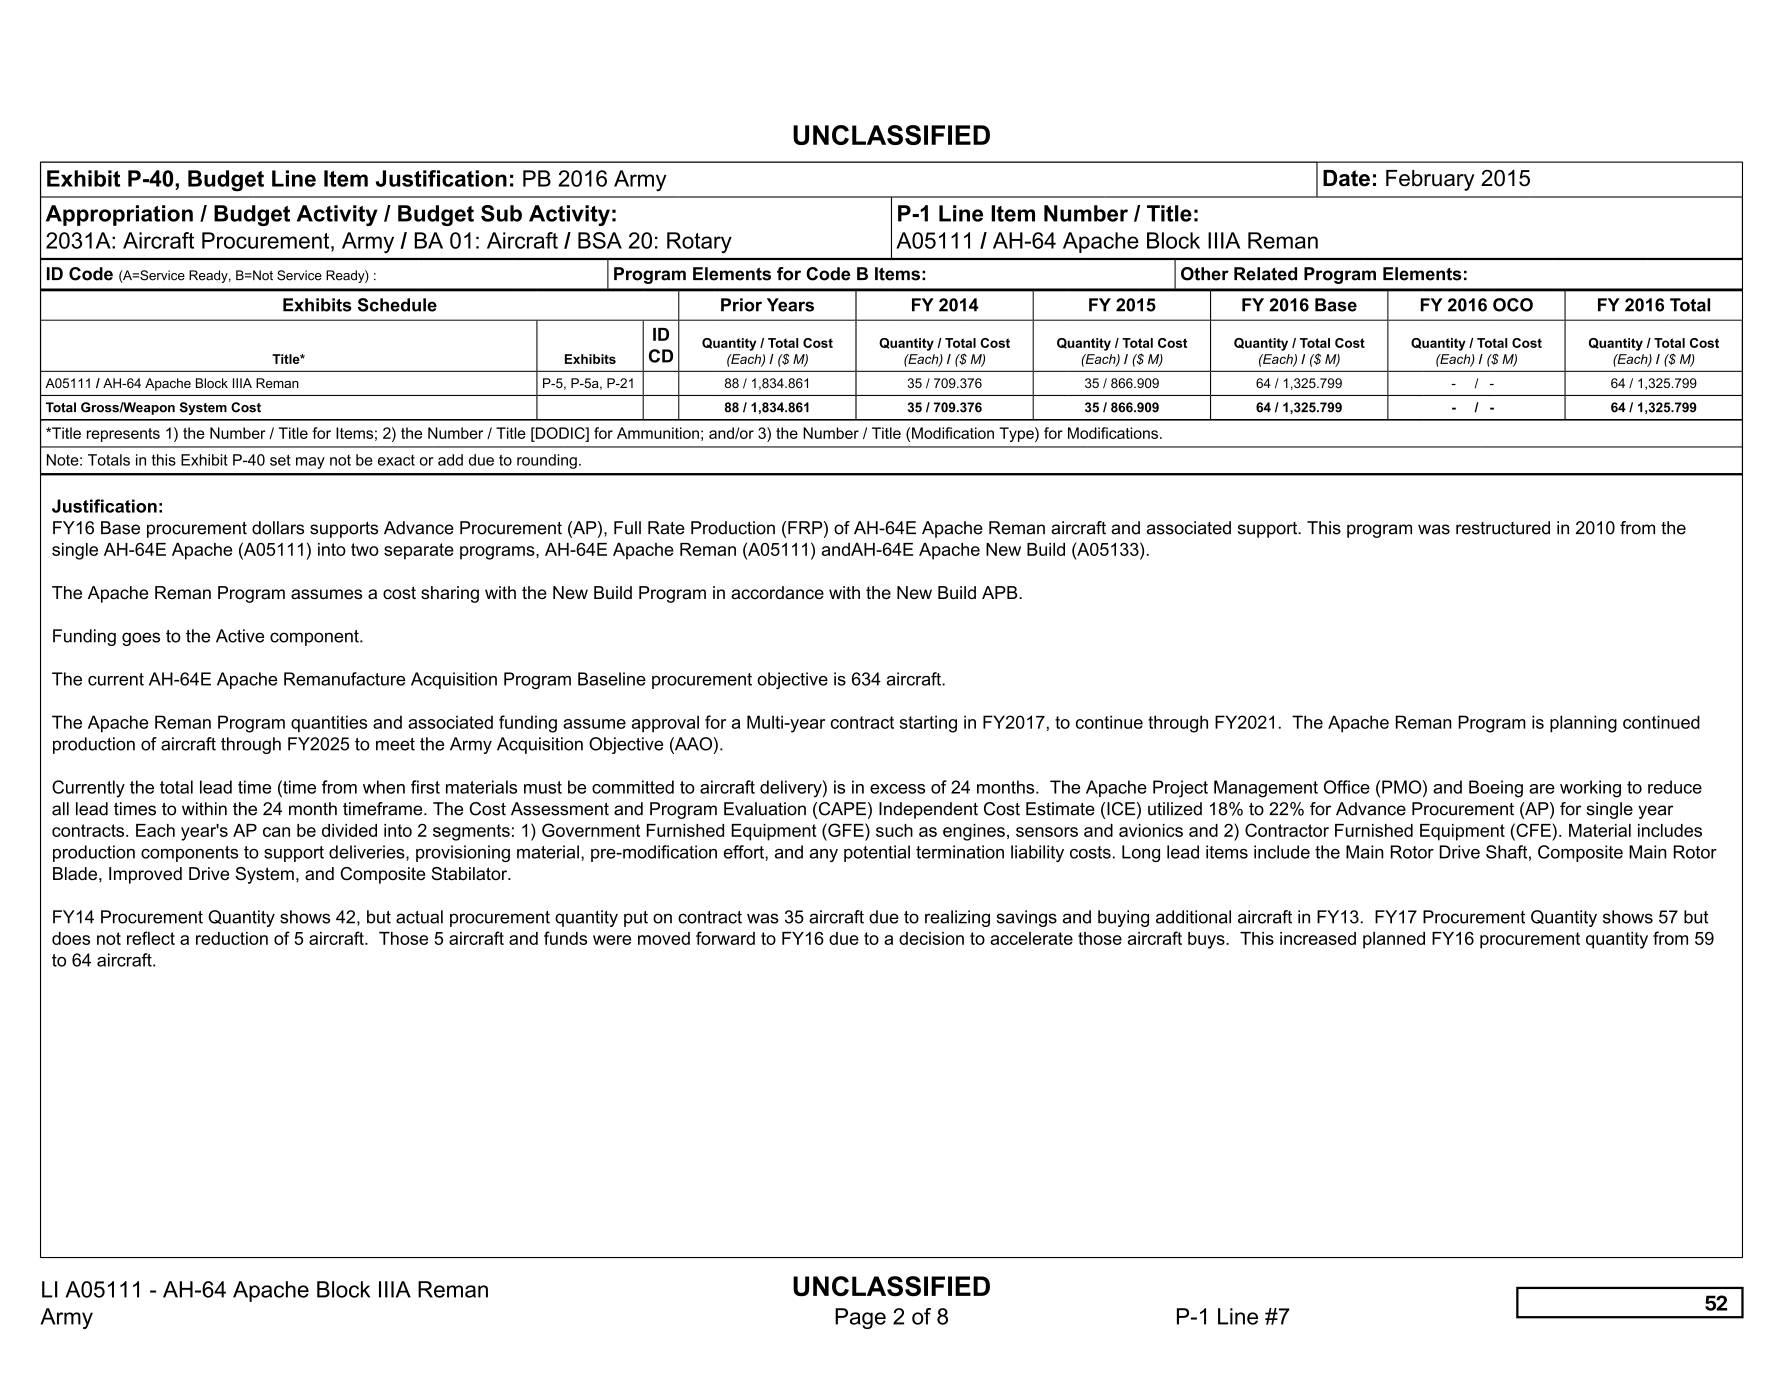  What do you see at coordinates (725, 938) in the screenshot?
I see `forward` at bounding box center [725, 938].
